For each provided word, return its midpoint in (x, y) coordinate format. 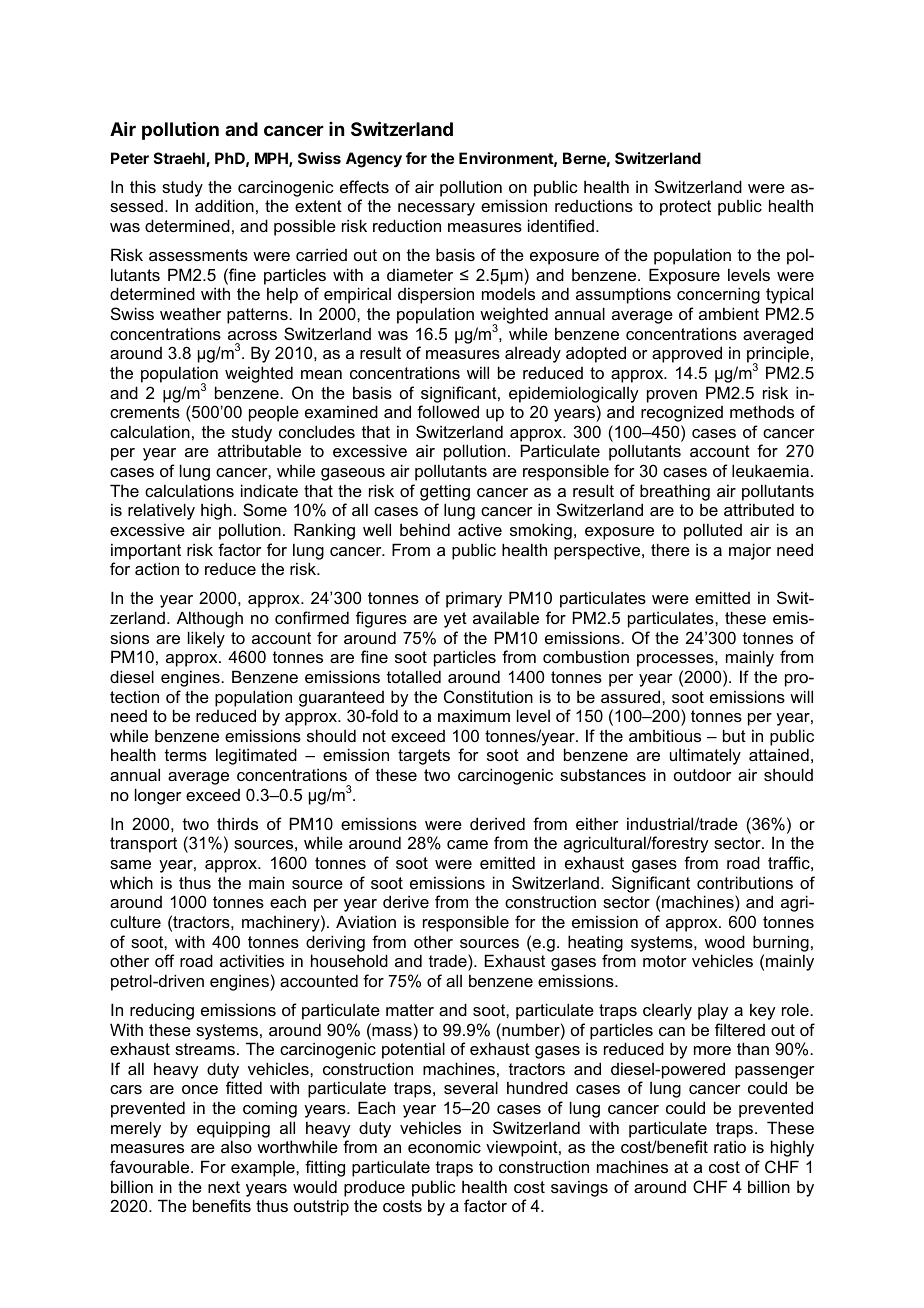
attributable (259, 450)
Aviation (366, 921)
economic (444, 1146)
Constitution (488, 696)
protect (685, 208)
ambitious (665, 735)
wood (725, 941)
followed (448, 411)
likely (206, 639)
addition (224, 205)
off (165, 960)
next (224, 1187)
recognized (682, 413)
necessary (436, 209)
